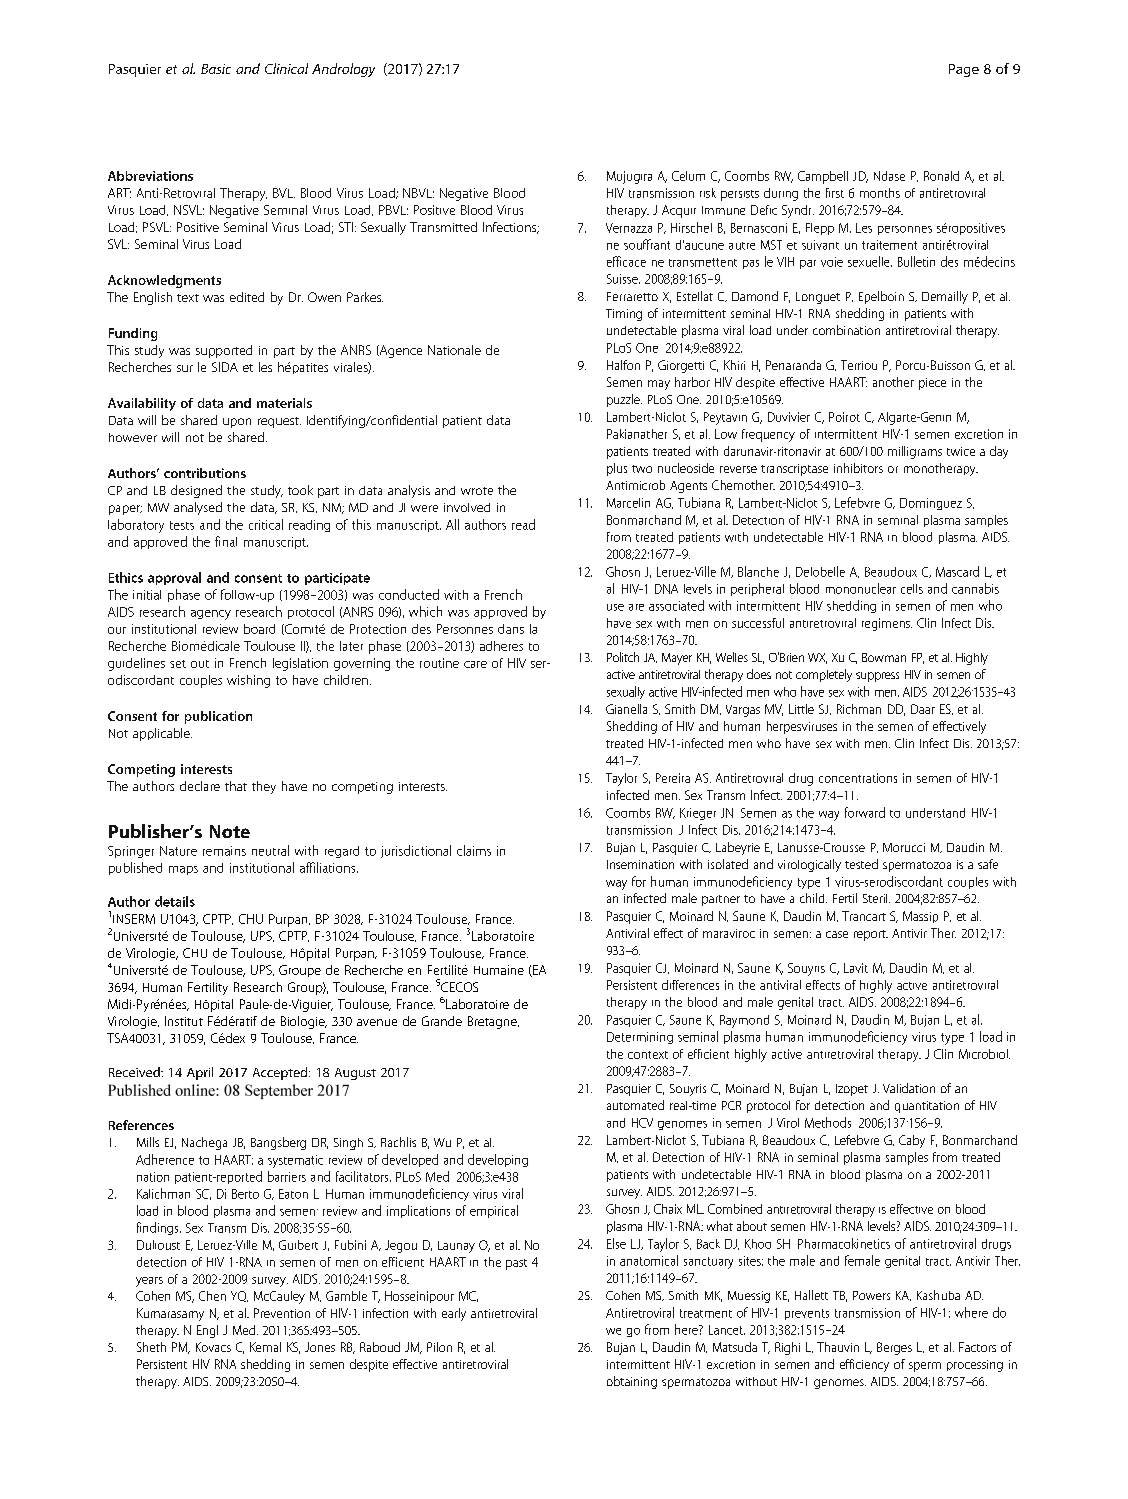 The height and width of the screenshot is (1499, 1128). Describe the element at coordinates (632, 1382) in the screenshot. I see `obtaining` at that location.
